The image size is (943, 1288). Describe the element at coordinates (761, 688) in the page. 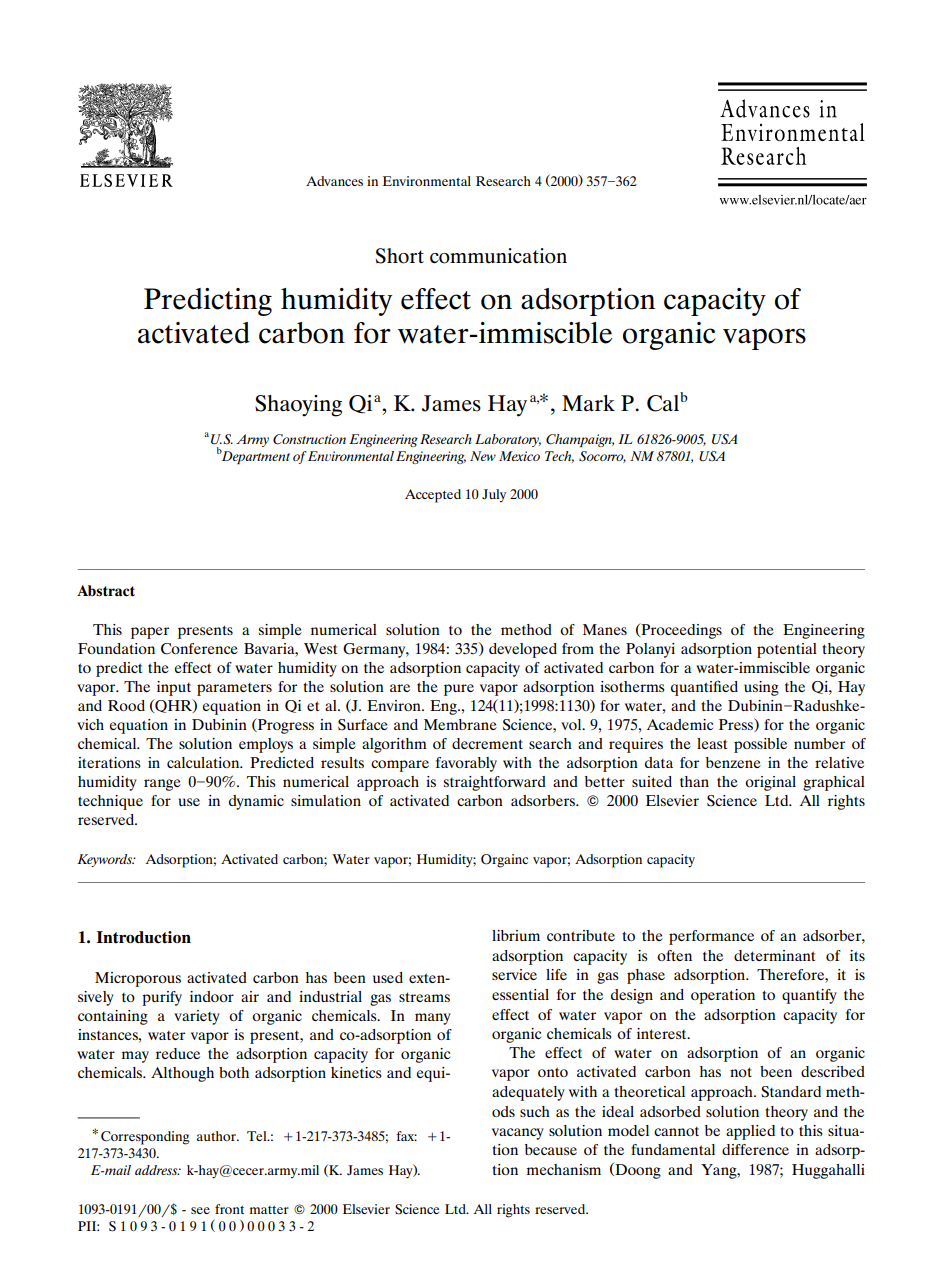

I see `using` at that location.
